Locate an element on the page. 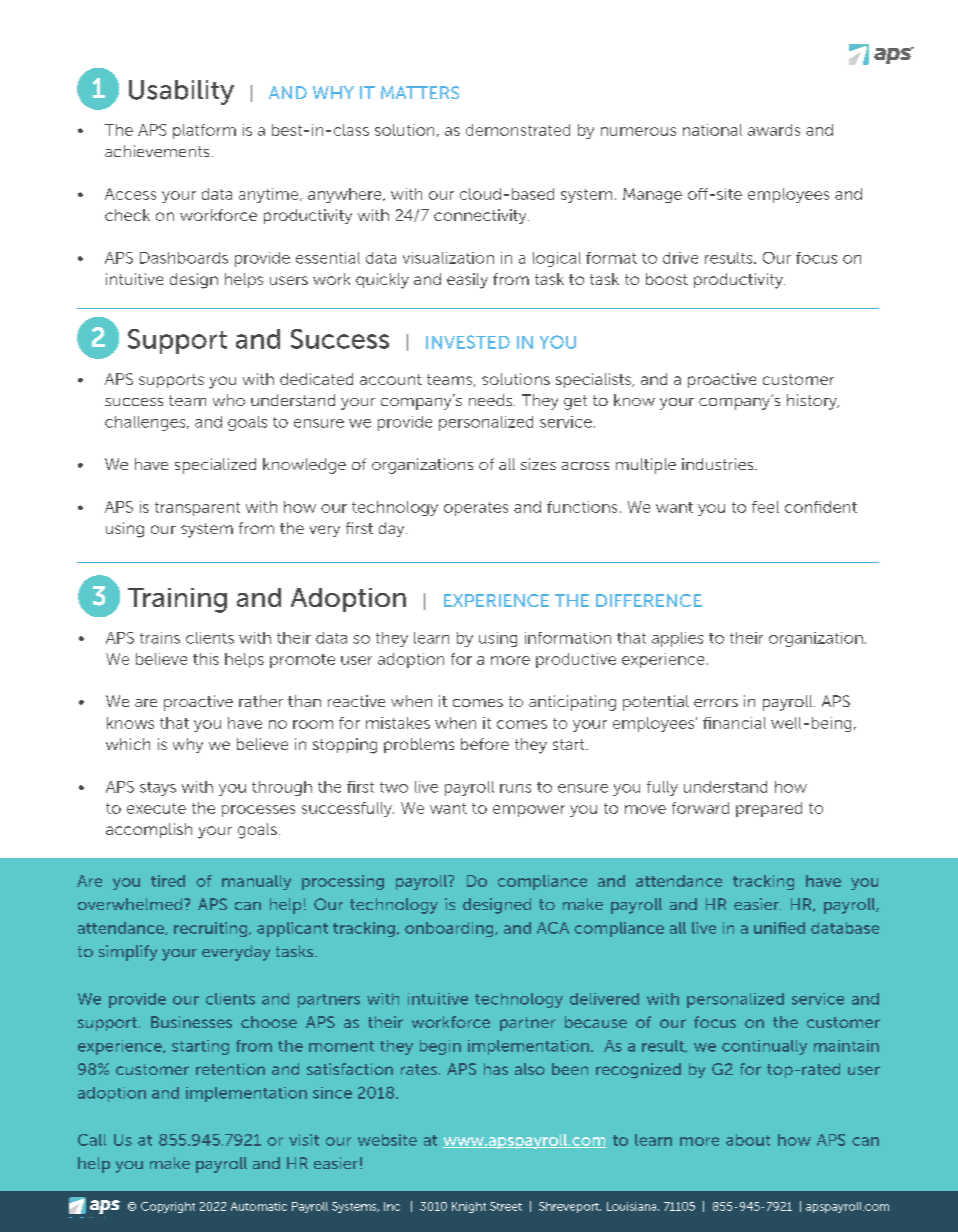 This image has height=1232, width=958. this is located at coordinates (206, 659).
